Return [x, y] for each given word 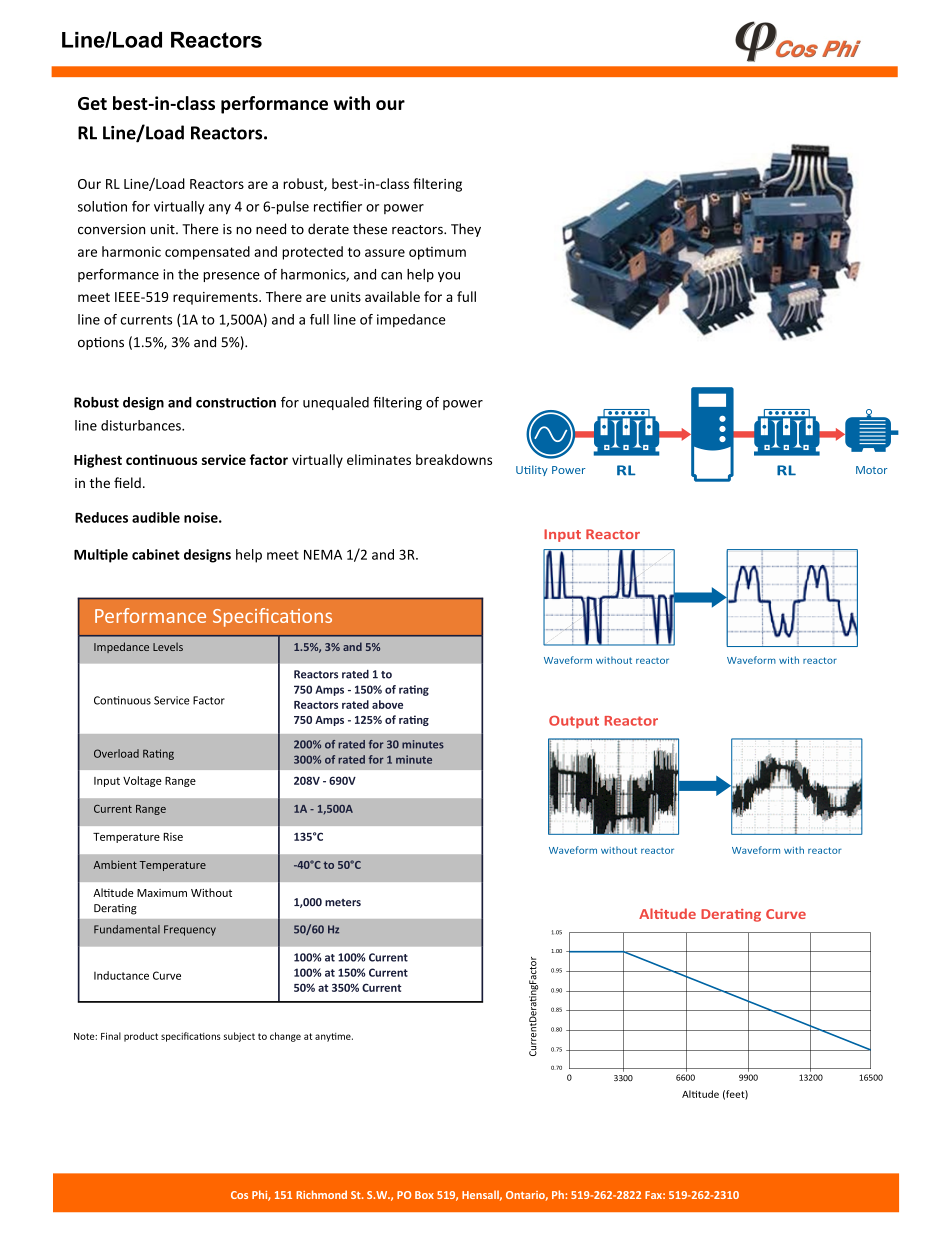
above [387, 704]
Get [92, 103]
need [271, 229]
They [466, 230]
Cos [239, 1195]
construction [236, 402]
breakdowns [454, 459]
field [127, 482]
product [141, 1037]
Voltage [142, 781]
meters [343, 903]
